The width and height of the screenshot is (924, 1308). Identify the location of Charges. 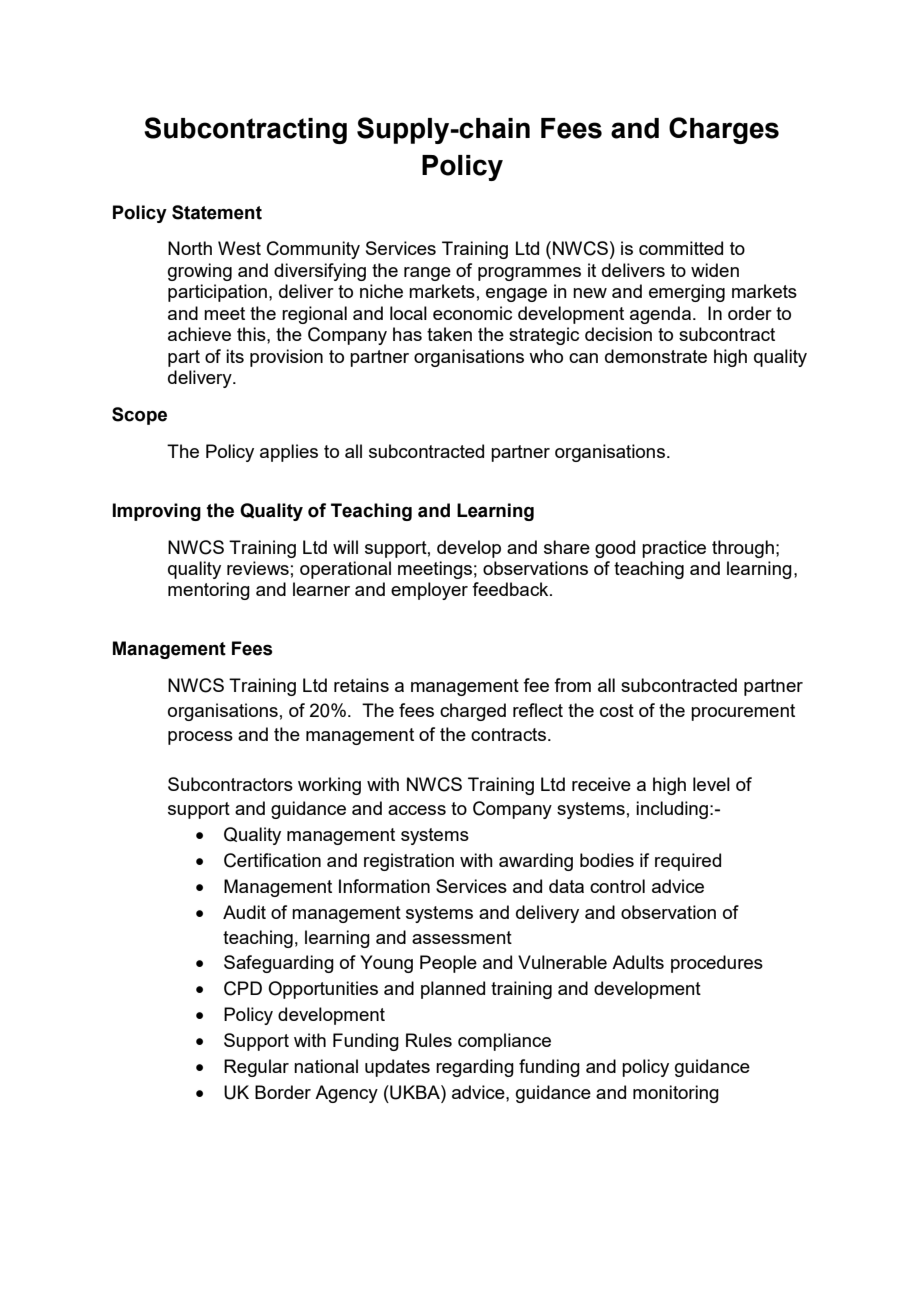
(724, 130).
